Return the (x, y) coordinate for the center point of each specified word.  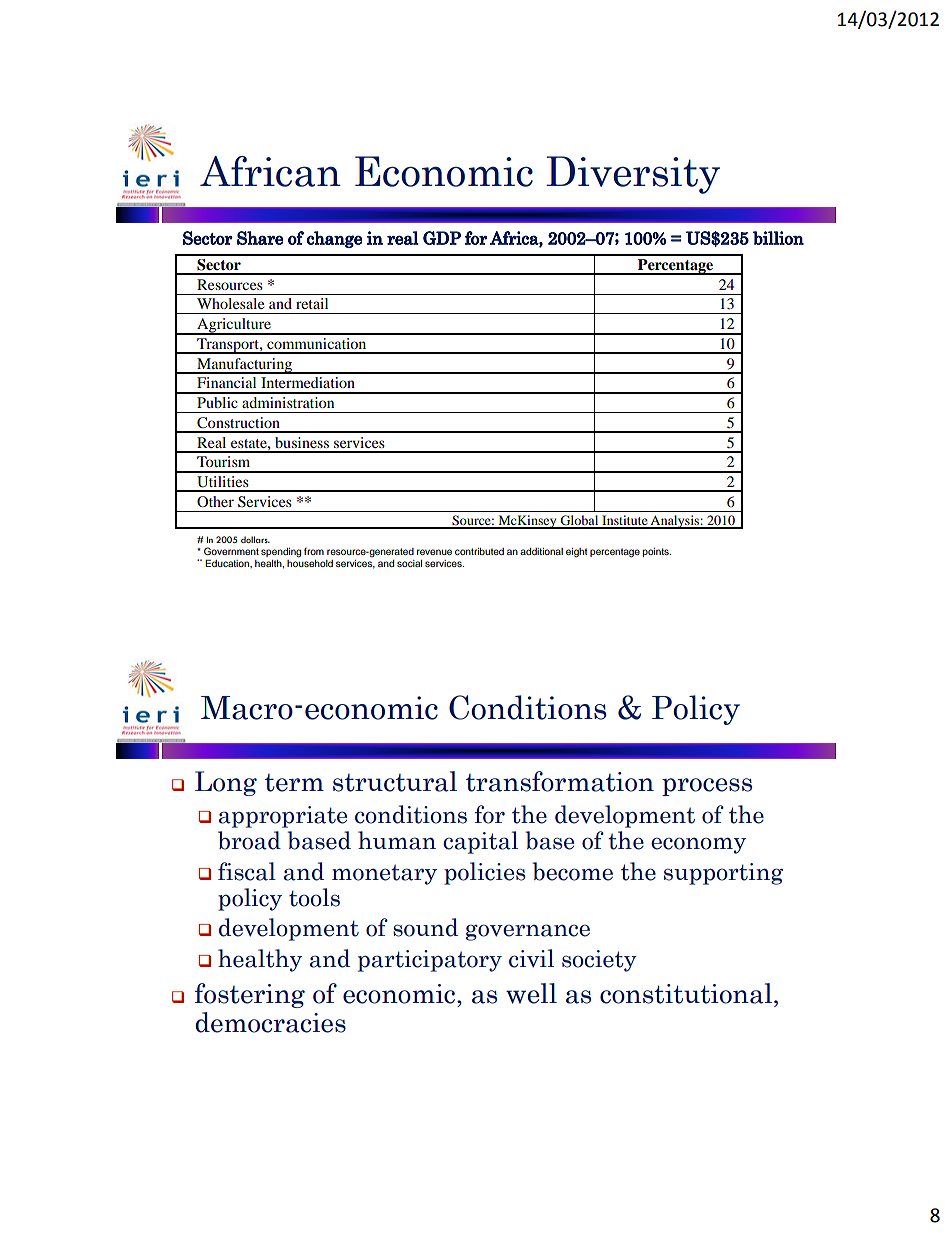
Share (260, 238)
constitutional (686, 993)
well (531, 993)
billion (778, 238)
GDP (442, 238)
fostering (250, 995)
